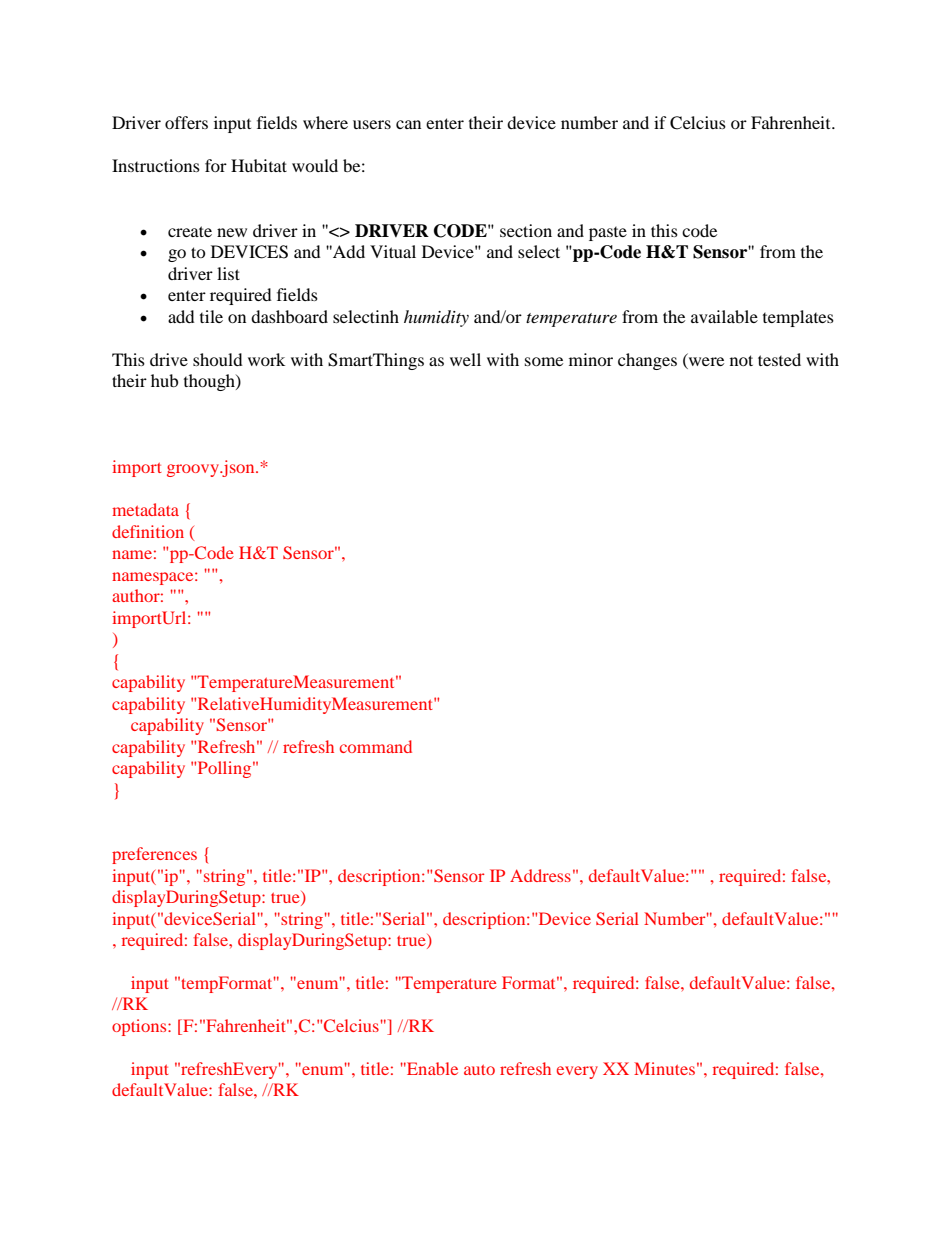 This screenshot has width=952, height=1233. Describe the element at coordinates (140, 1027) in the screenshot. I see `options` at that location.
